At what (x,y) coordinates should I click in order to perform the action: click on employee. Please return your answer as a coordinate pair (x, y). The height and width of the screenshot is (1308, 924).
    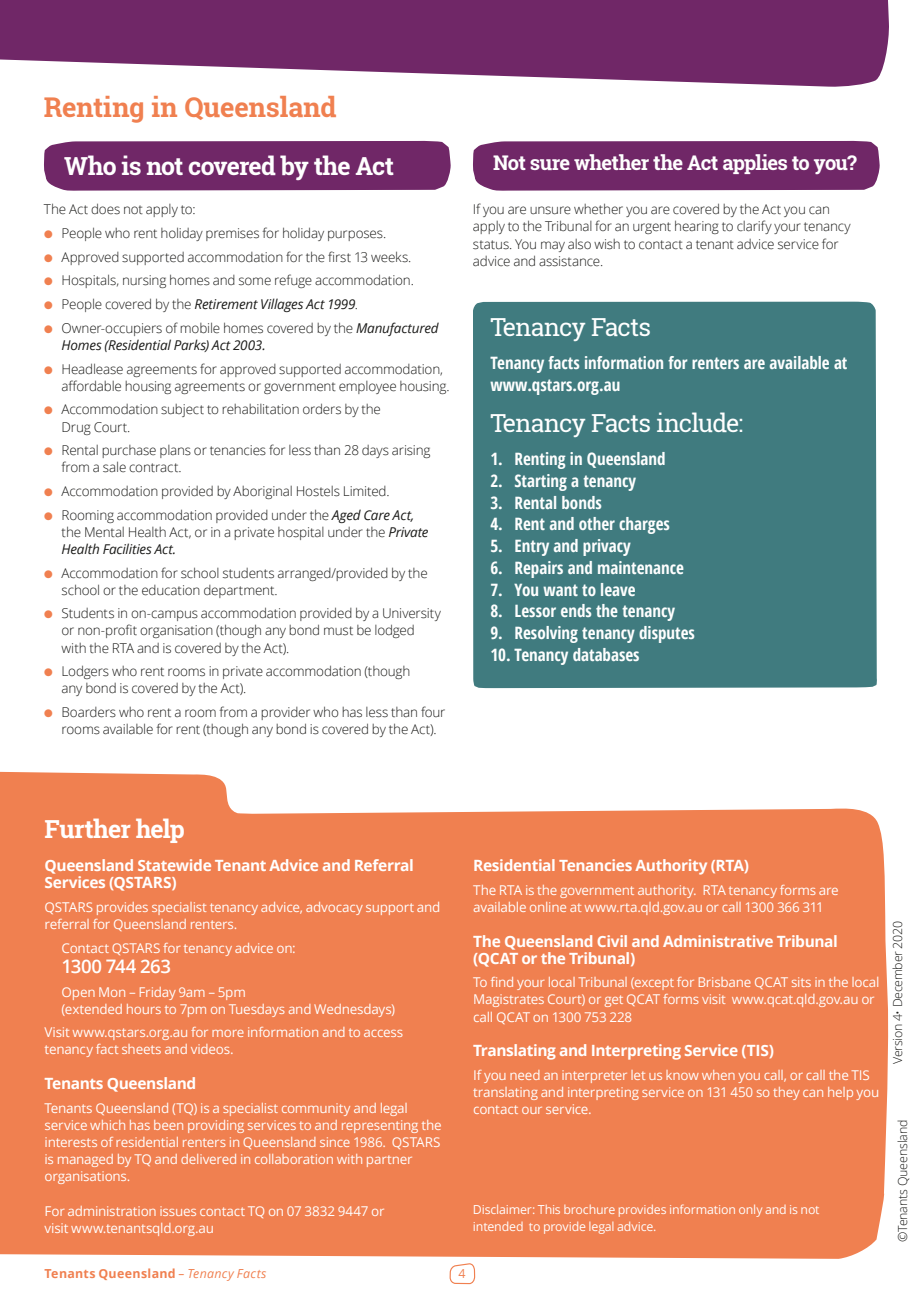
    Looking at the image, I should click on (367, 387).
